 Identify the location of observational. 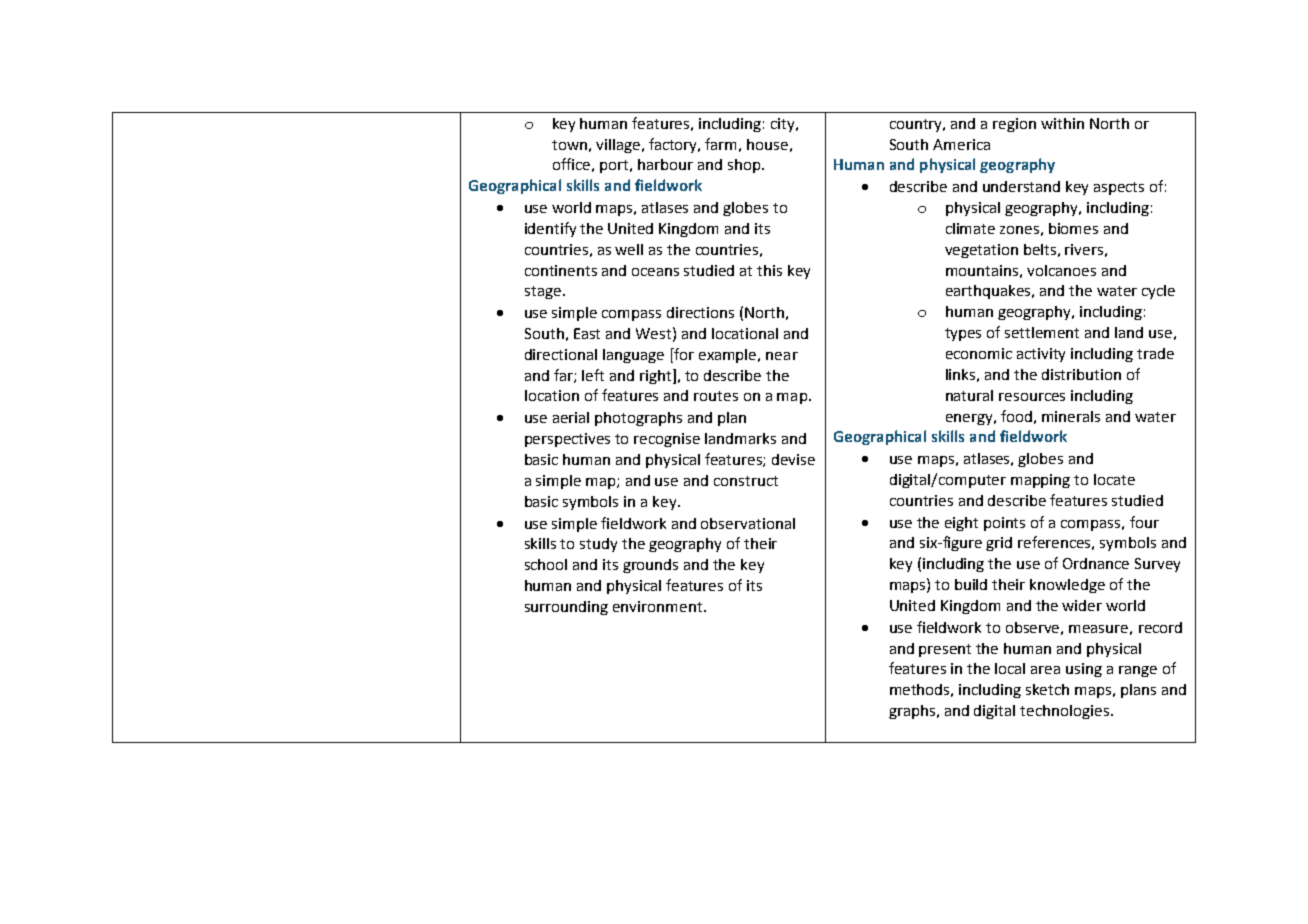
(748, 523).
